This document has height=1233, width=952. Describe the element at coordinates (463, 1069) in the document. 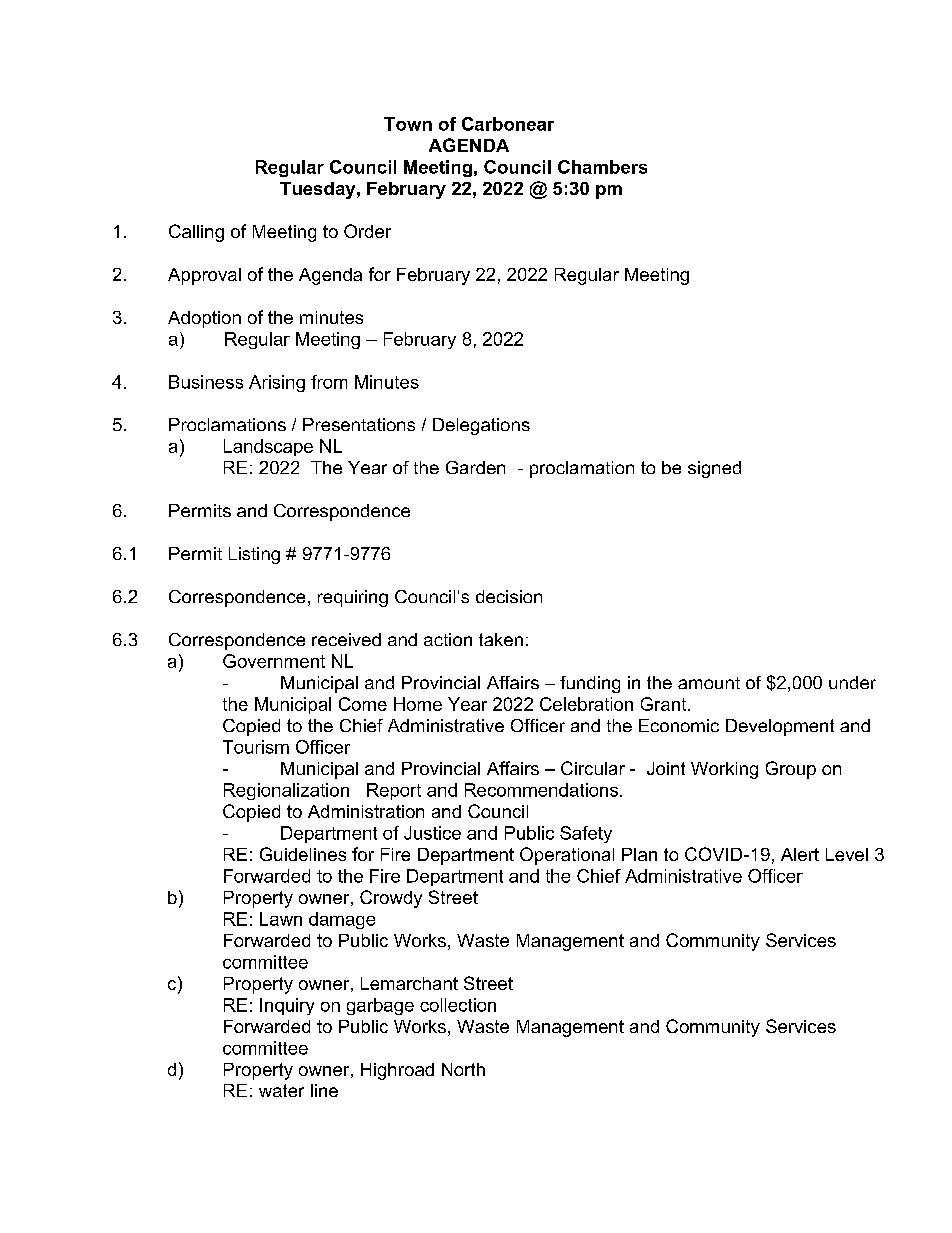

I see `North` at that location.
